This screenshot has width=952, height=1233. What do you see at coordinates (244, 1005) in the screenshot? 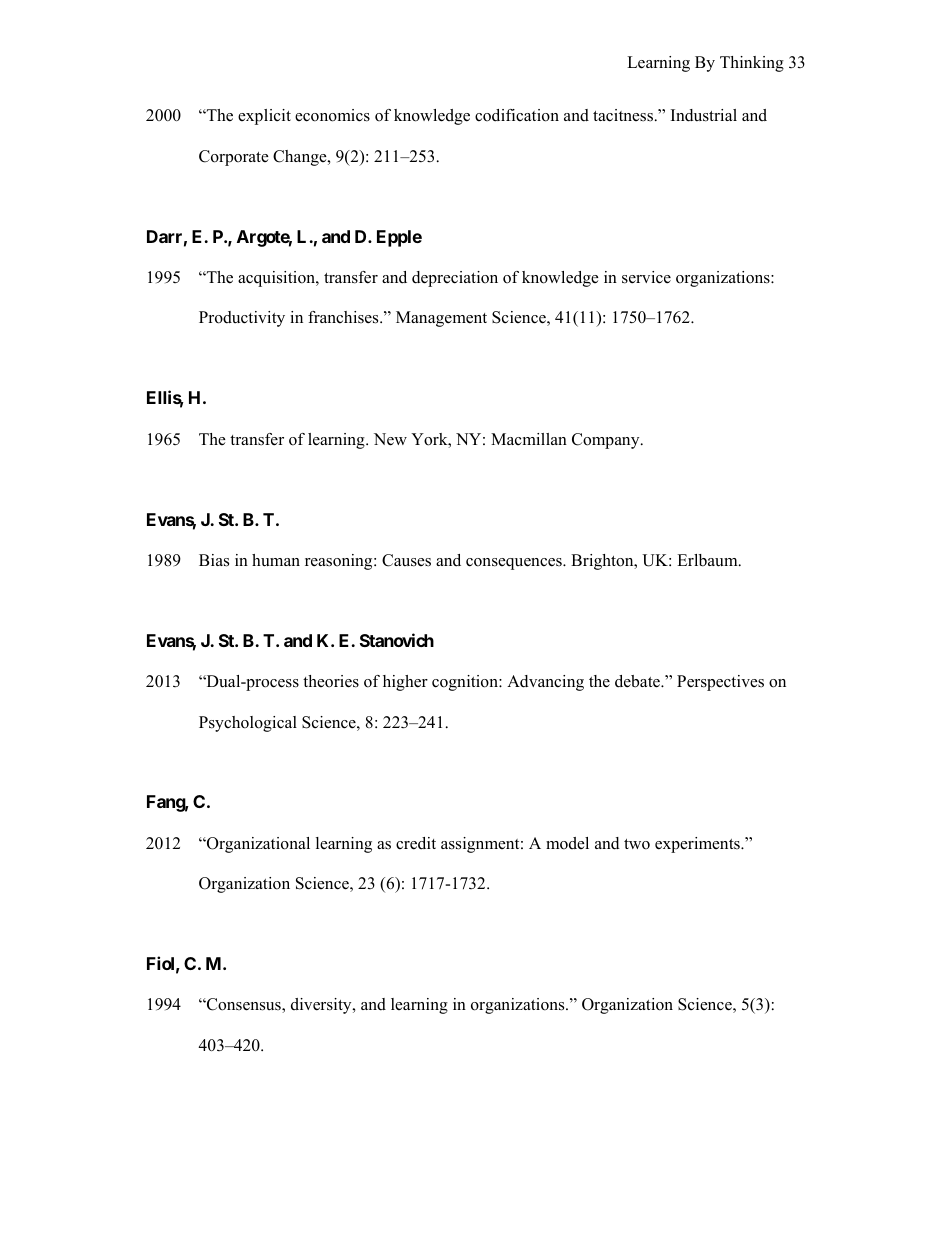
I see `Consensus` at bounding box center [244, 1005].
